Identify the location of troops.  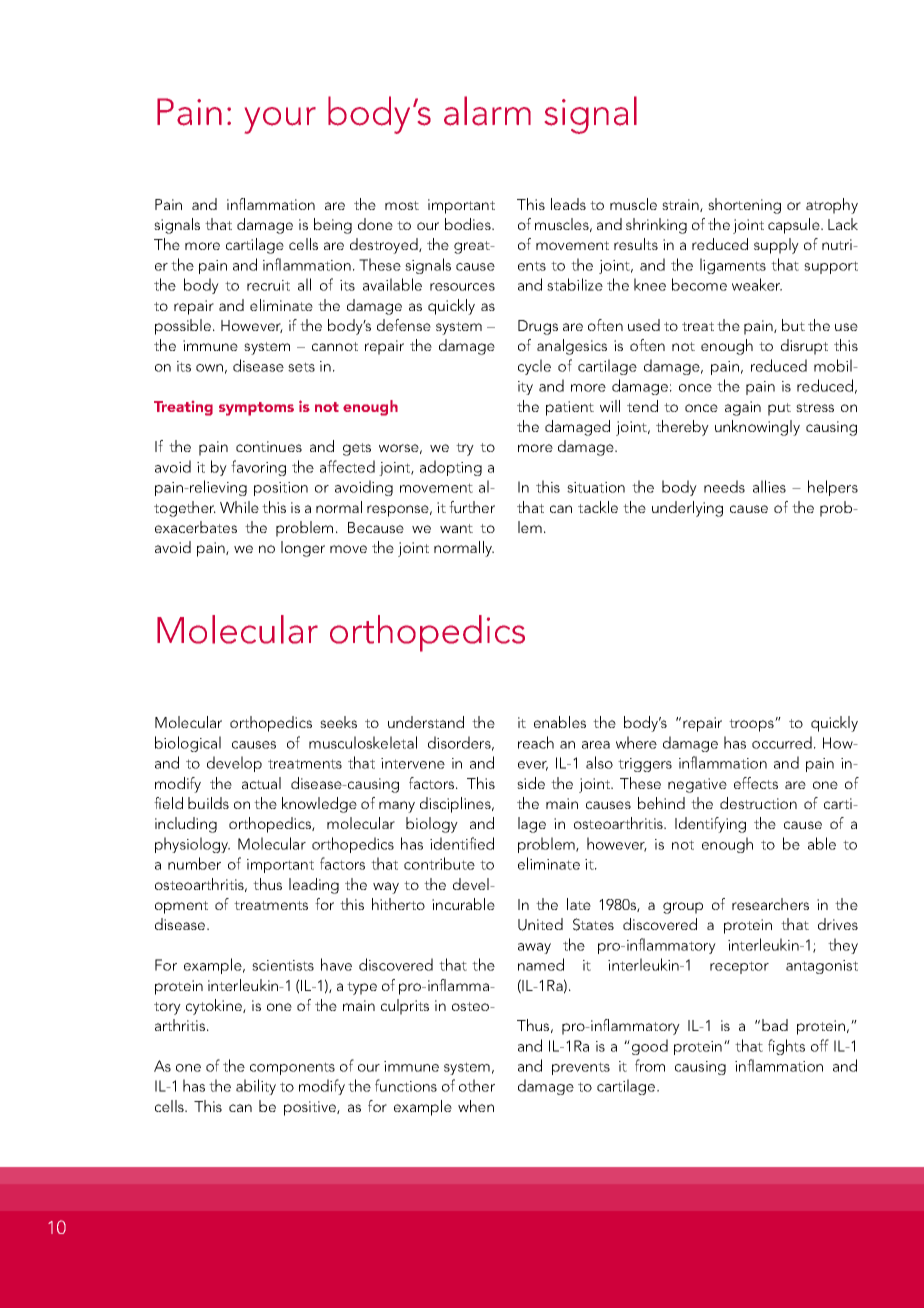
(752, 725).
